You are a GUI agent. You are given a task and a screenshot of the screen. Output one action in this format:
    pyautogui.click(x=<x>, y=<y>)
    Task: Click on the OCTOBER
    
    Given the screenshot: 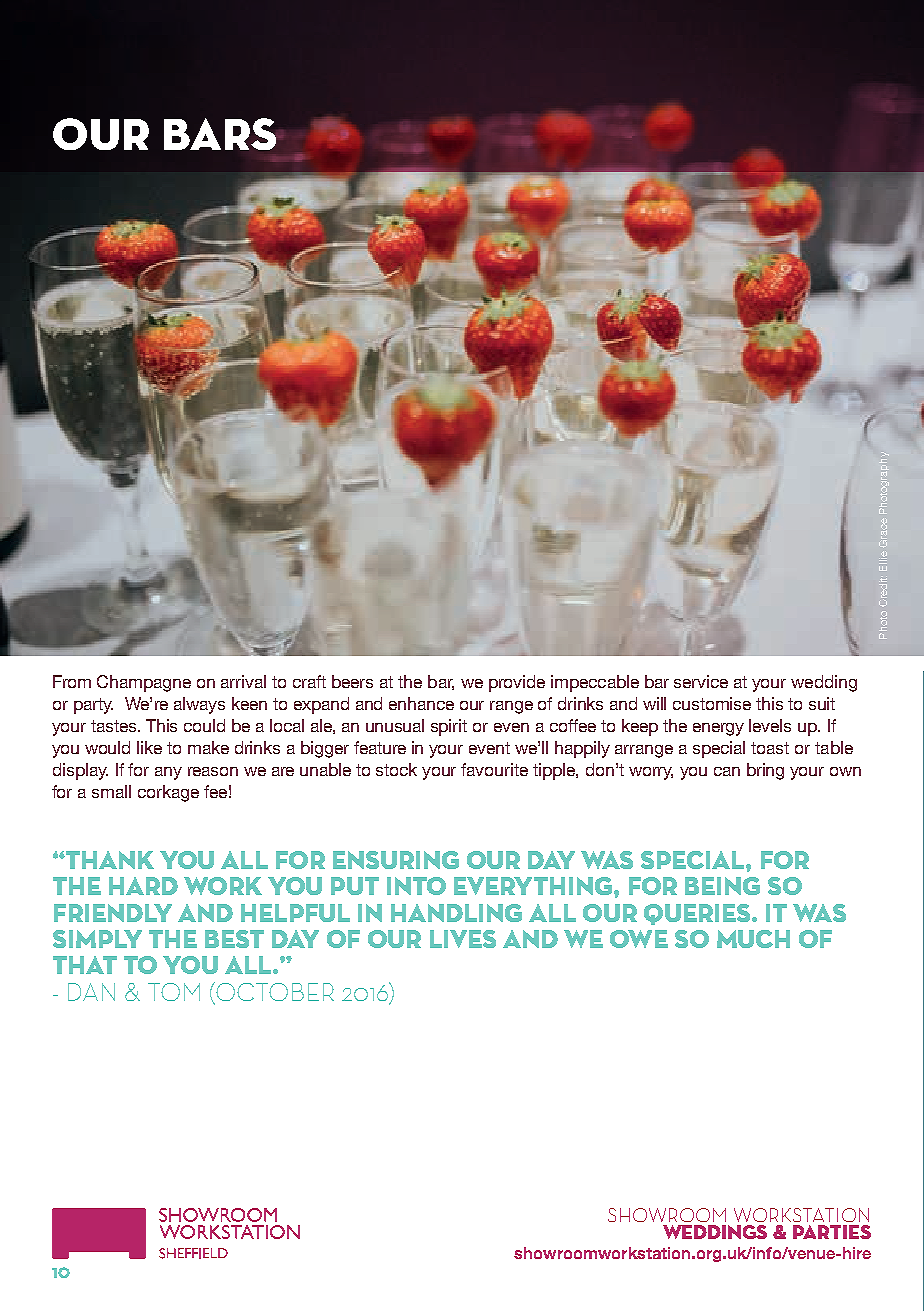 What is the action you would take?
    pyautogui.click(x=274, y=993)
